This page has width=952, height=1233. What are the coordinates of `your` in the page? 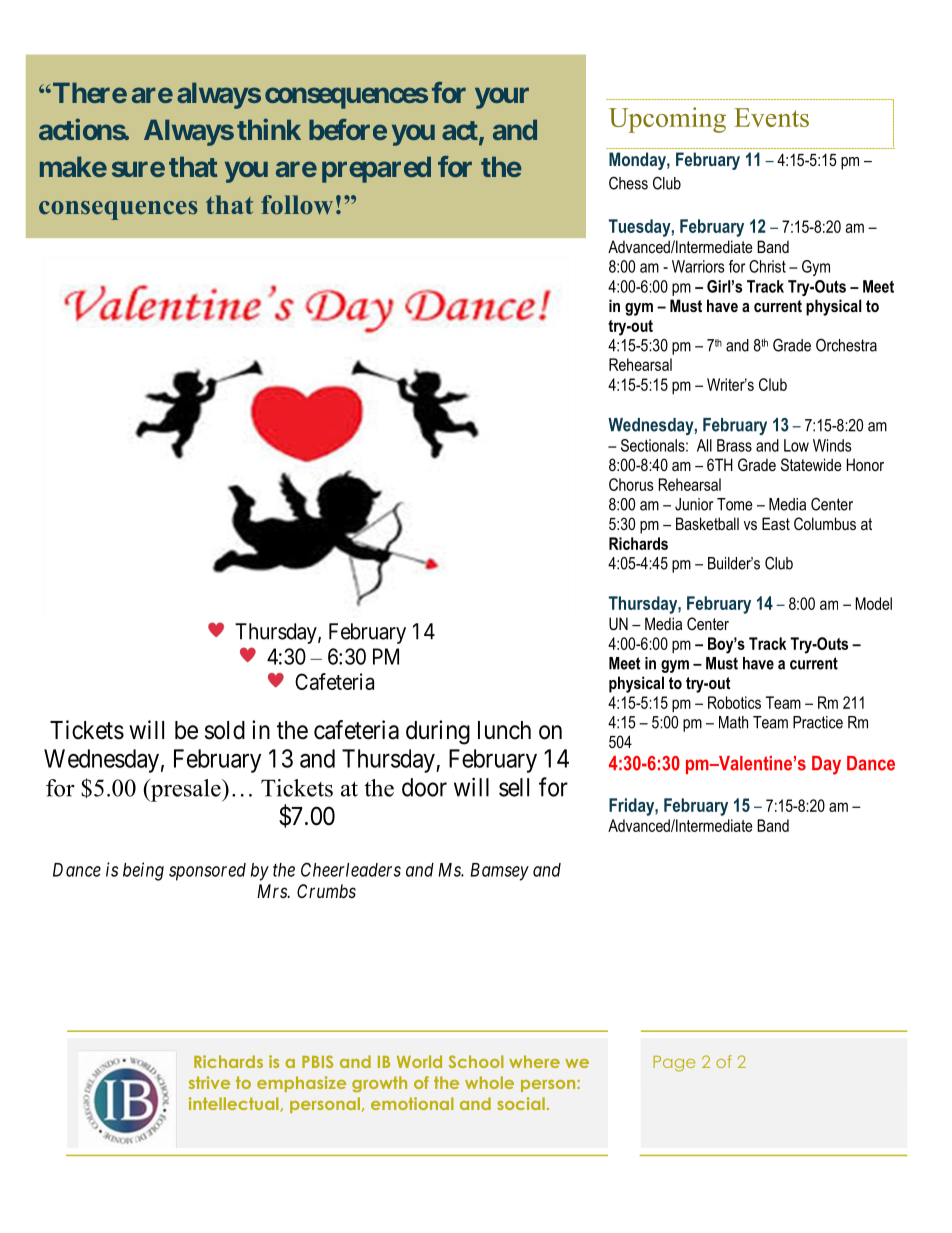 It's located at (502, 98).
